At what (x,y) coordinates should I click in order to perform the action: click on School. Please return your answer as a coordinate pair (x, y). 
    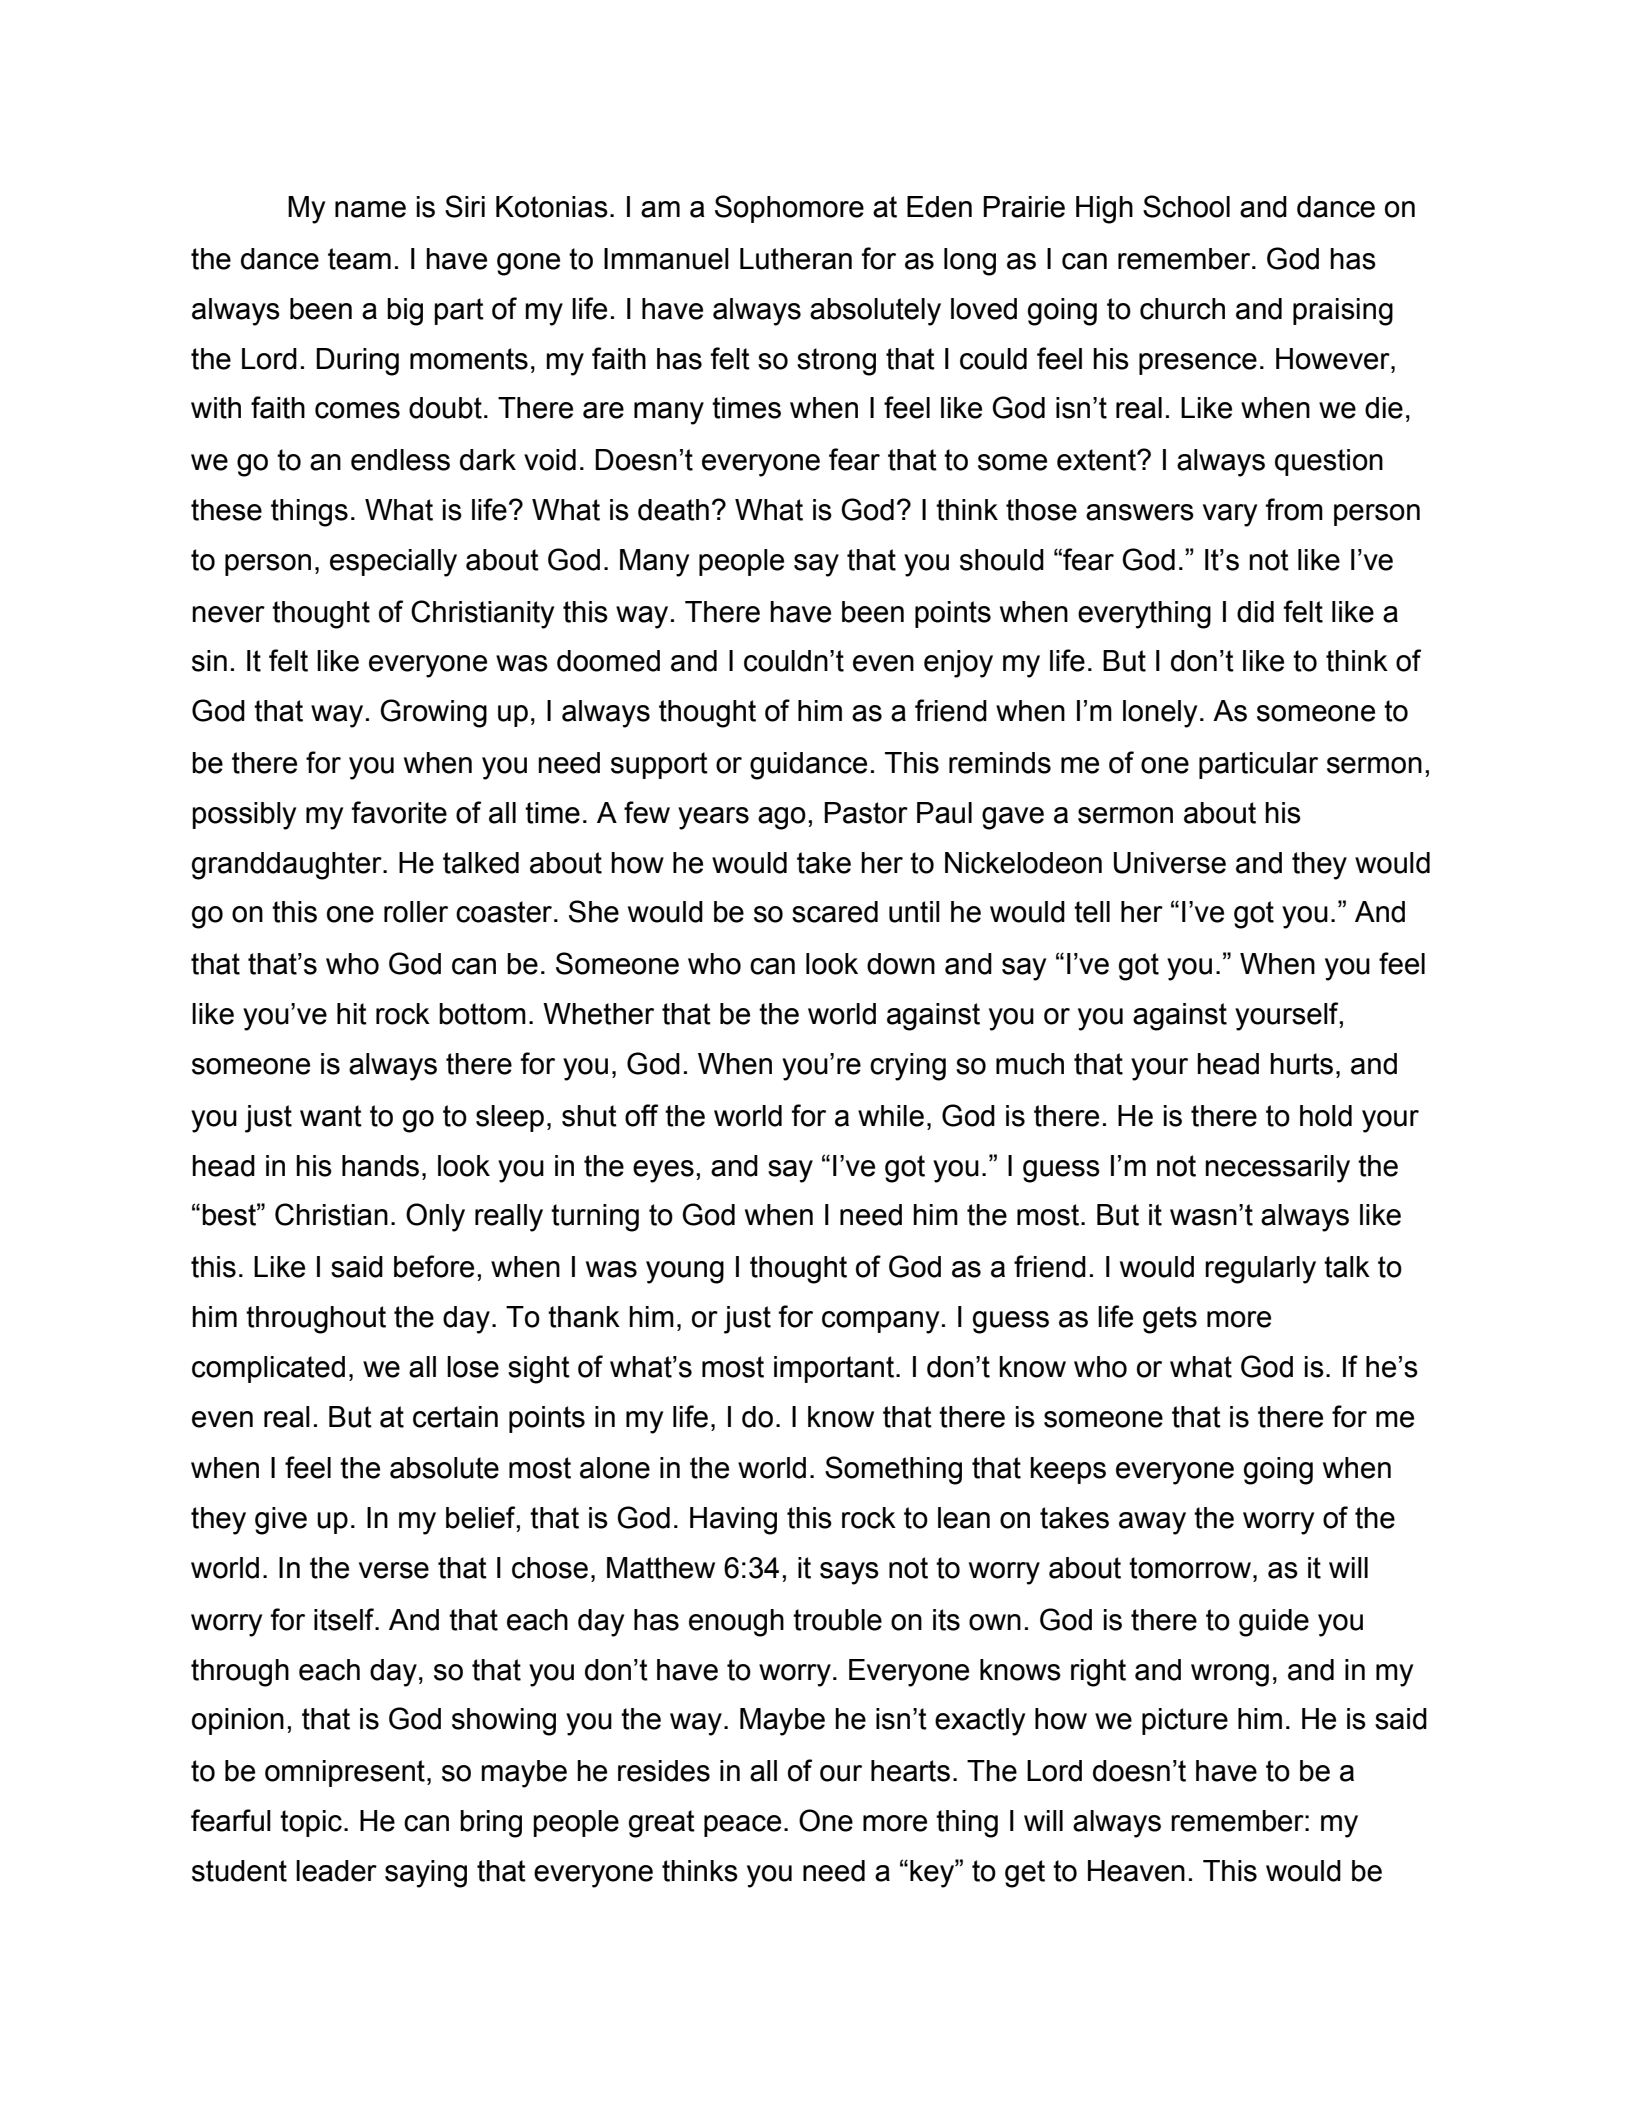
    Looking at the image, I should click on (1186, 206).
